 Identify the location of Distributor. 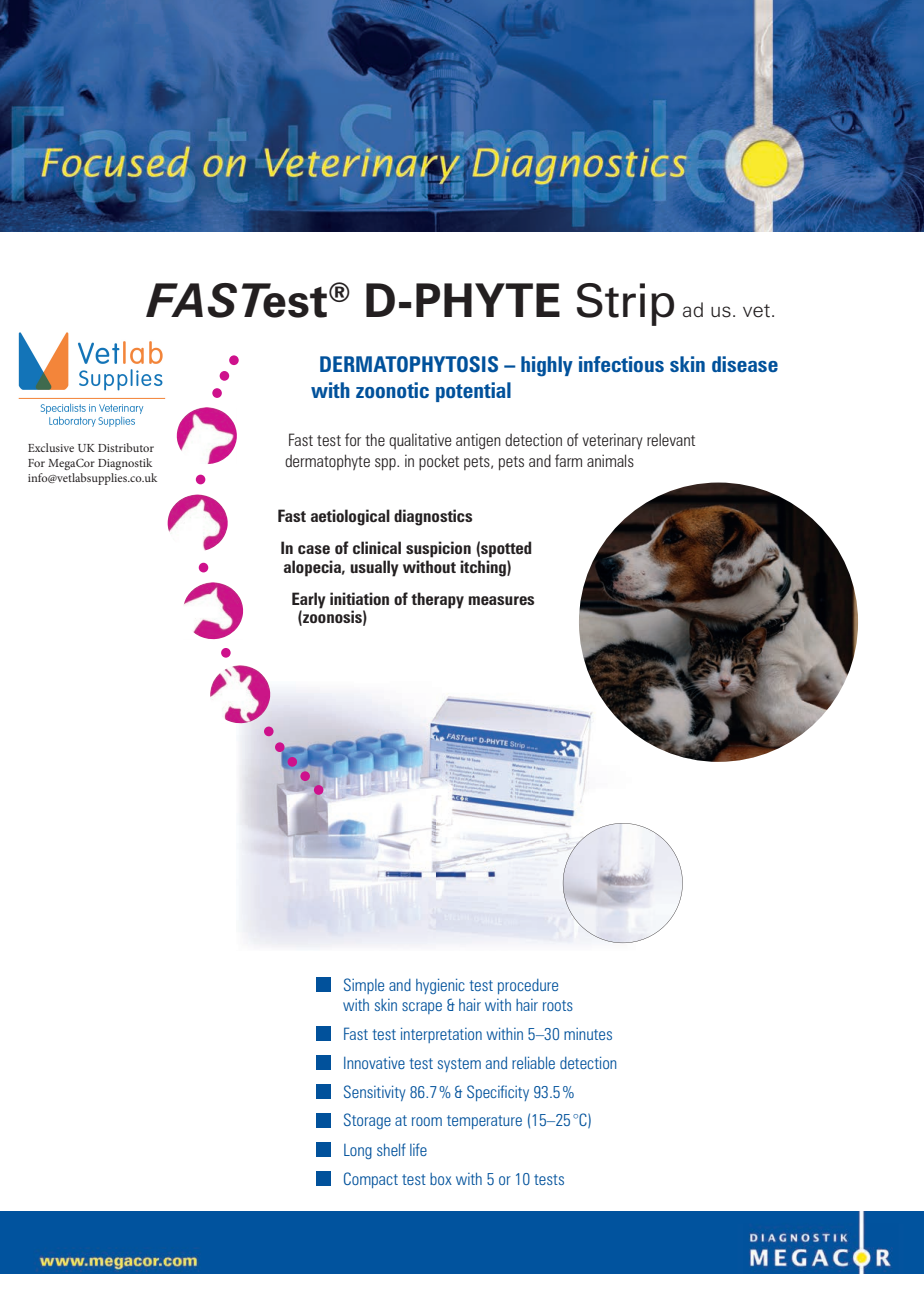
(126, 447).
